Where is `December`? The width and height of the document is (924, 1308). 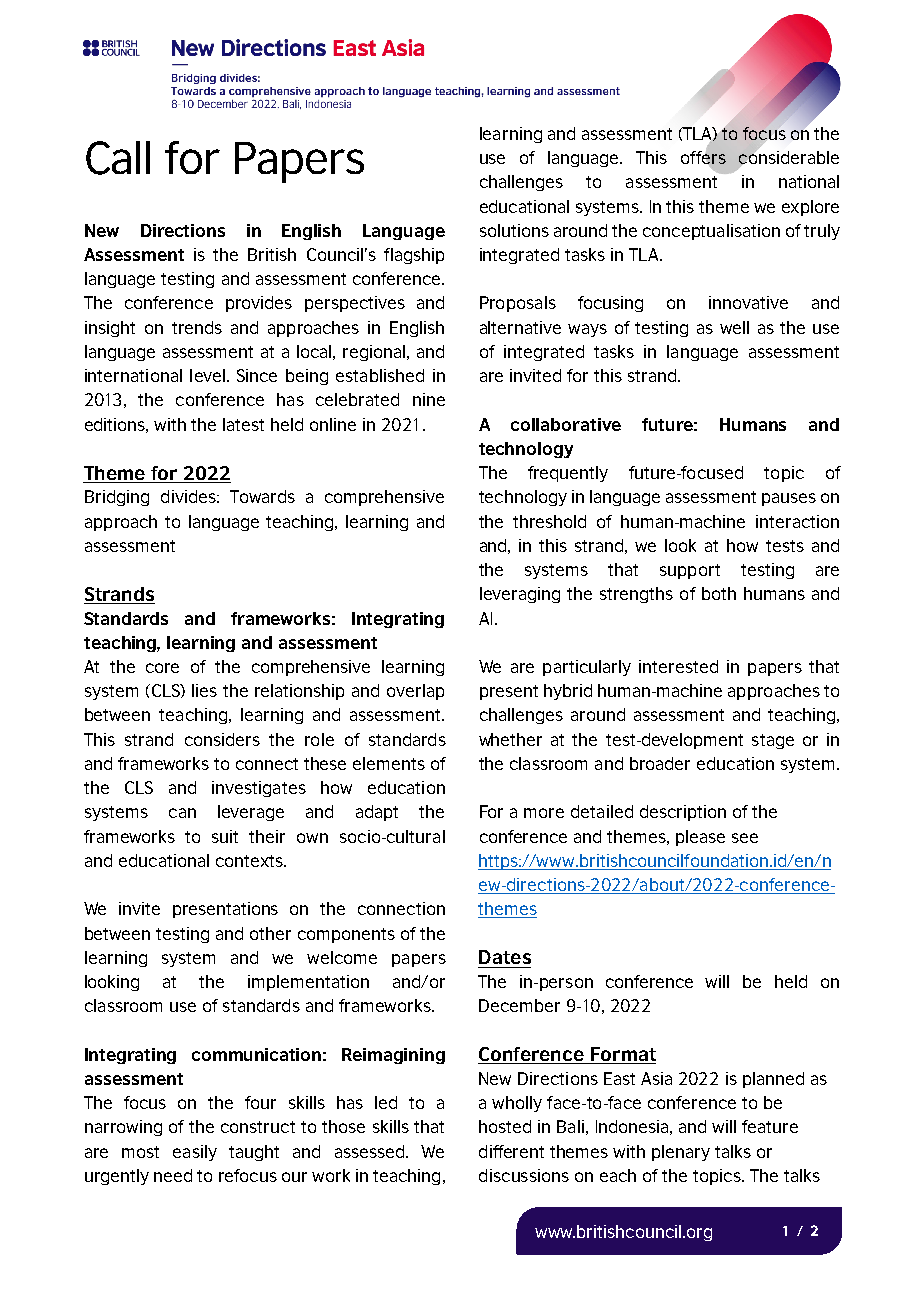 December is located at coordinates (519, 1005).
